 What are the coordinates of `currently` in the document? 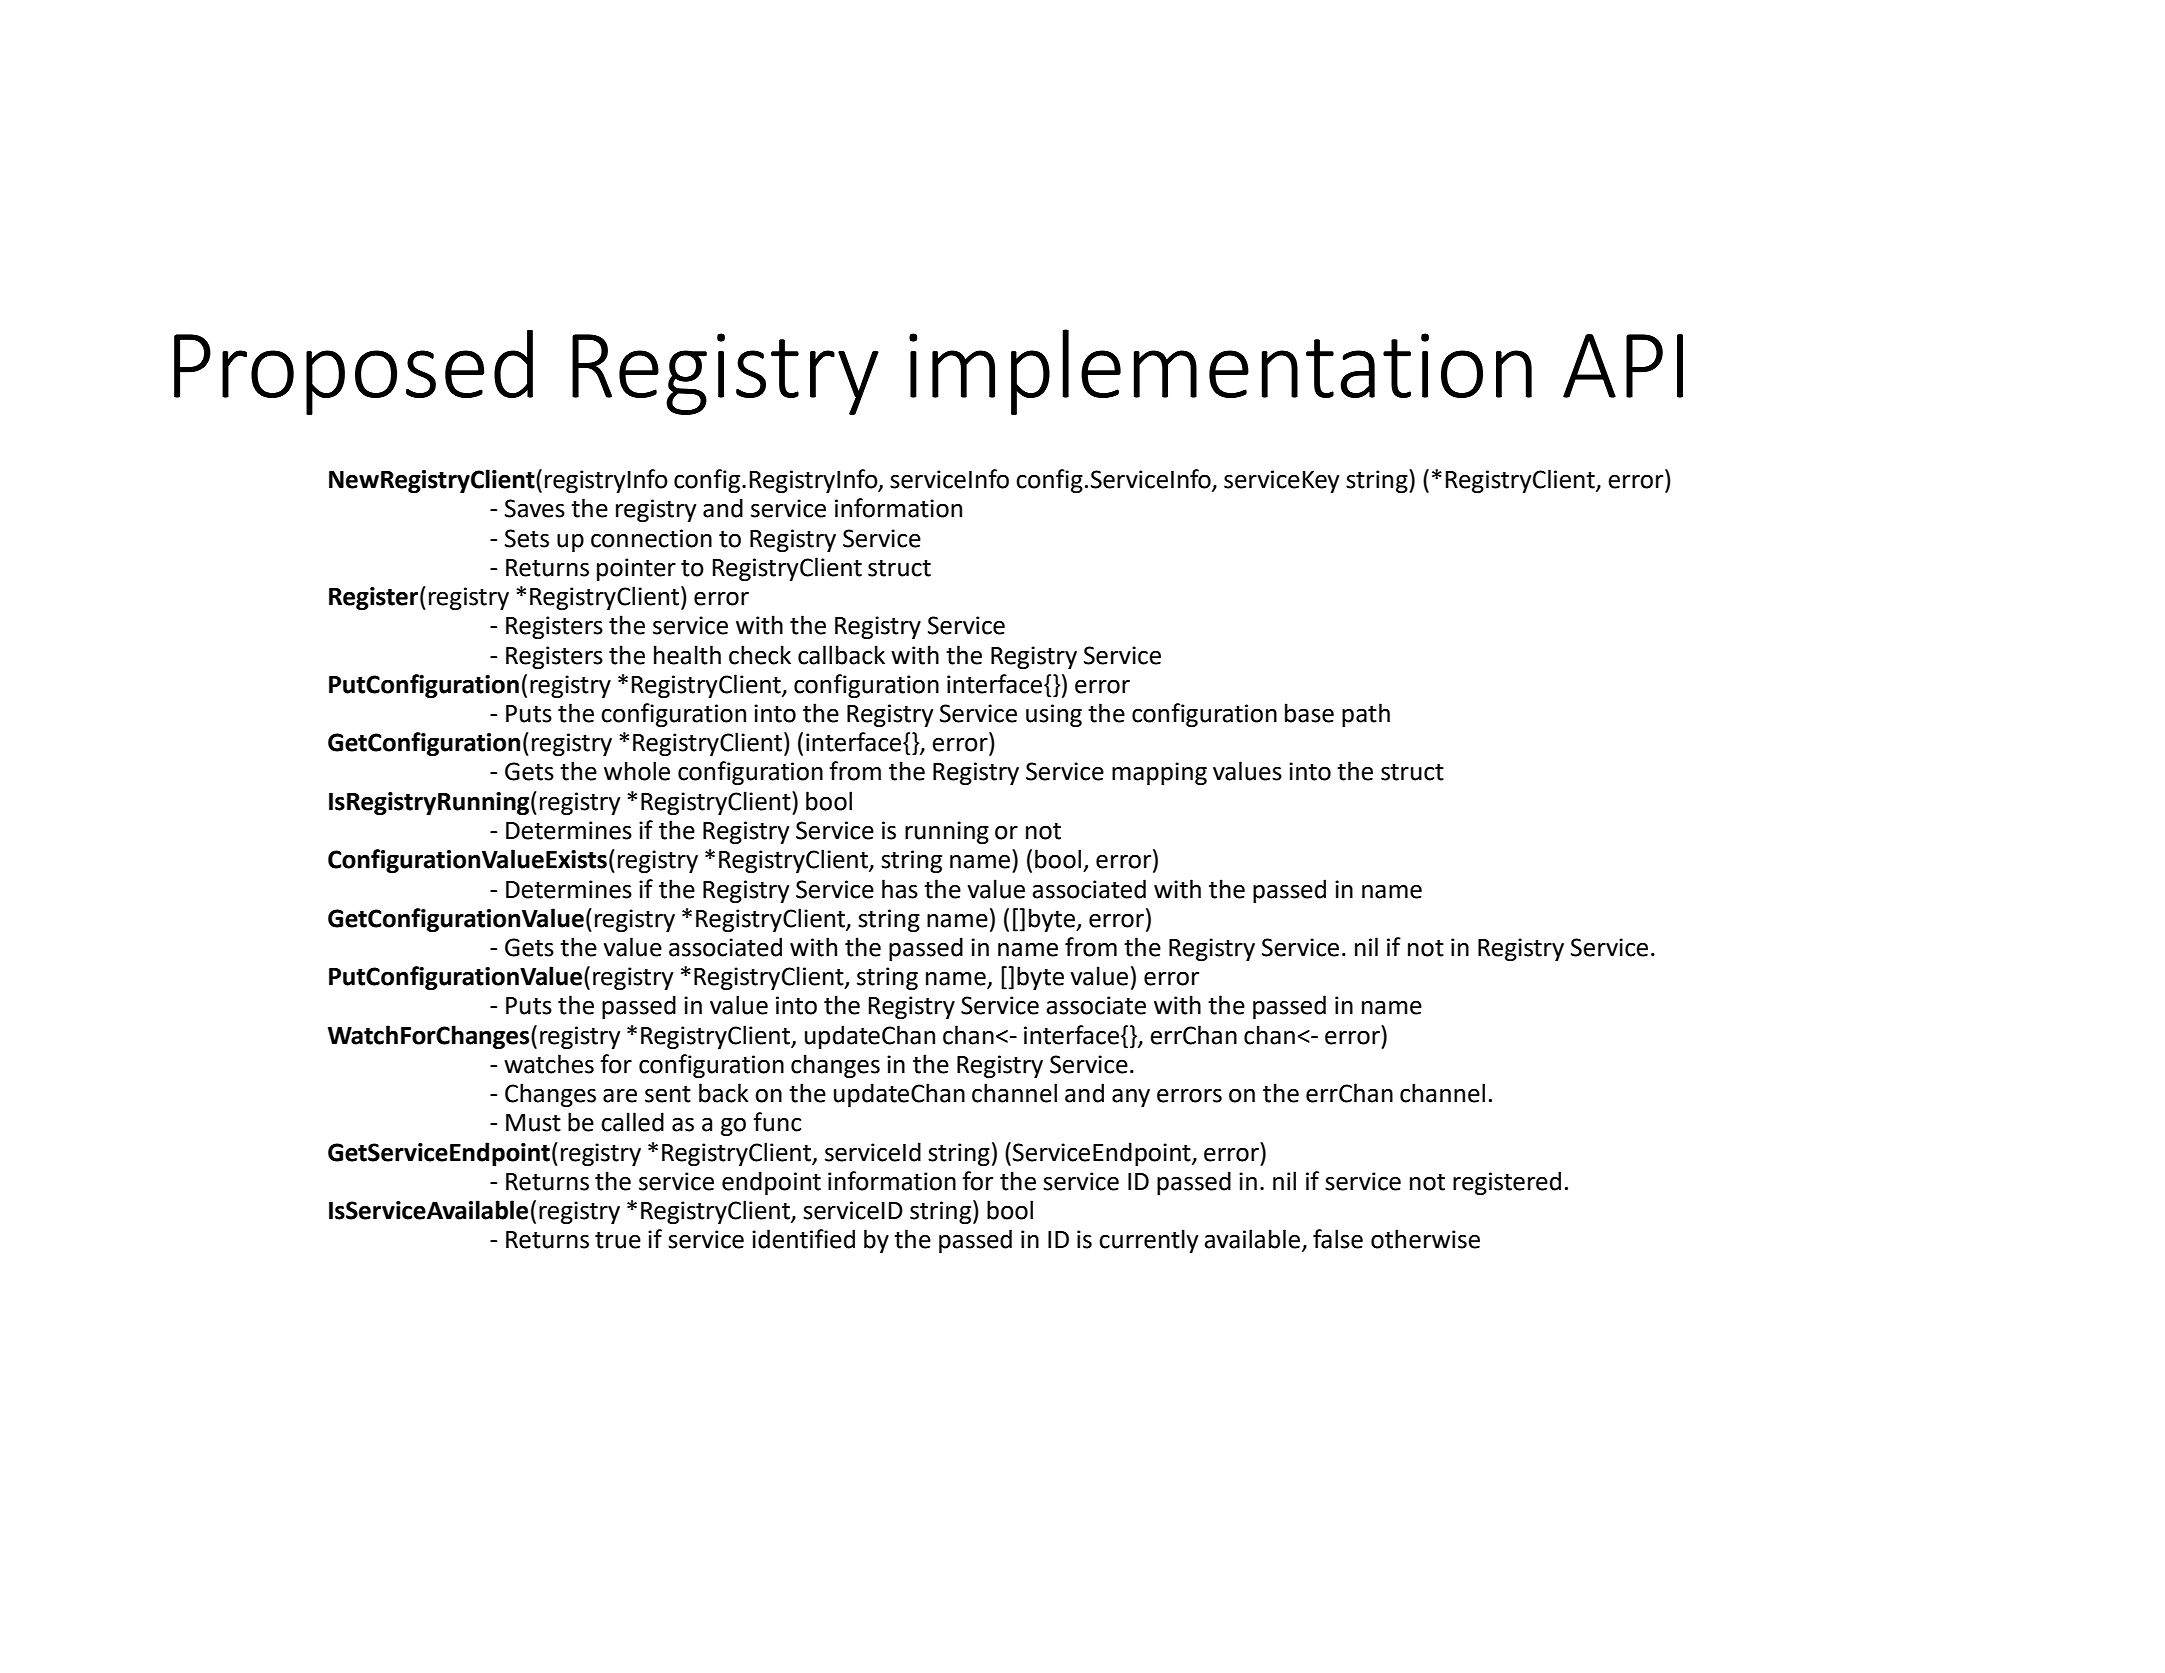 It's located at (1148, 1241).
